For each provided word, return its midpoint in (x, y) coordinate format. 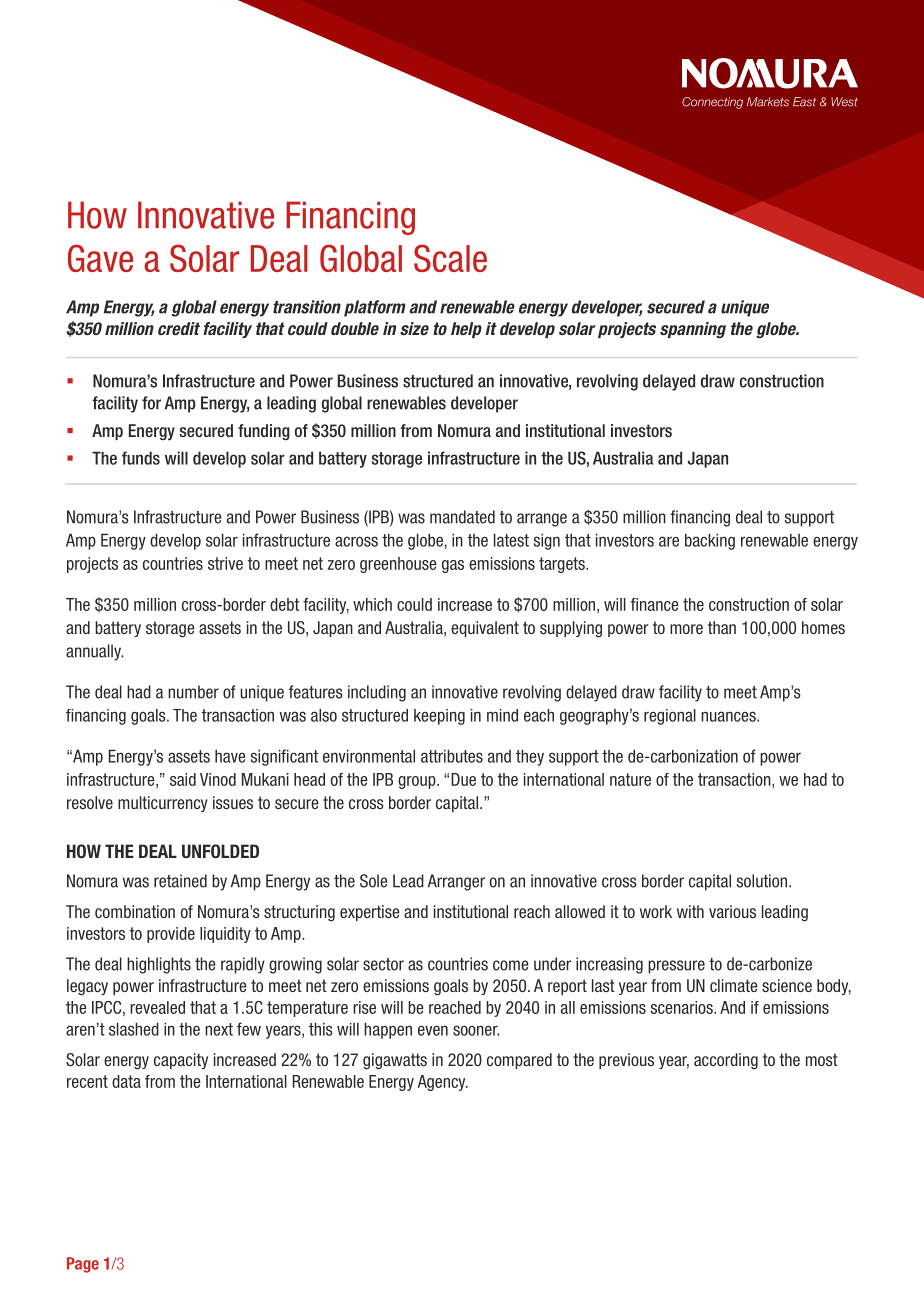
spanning (693, 330)
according (726, 1061)
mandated (462, 517)
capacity (181, 1061)
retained (180, 881)
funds (141, 458)
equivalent (485, 629)
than (722, 627)
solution (761, 881)
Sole (374, 881)
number (193, 692)
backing (710, 541)
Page (83, 1265)
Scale (450, 258)
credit (179, 328)
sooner (476, 1030)
